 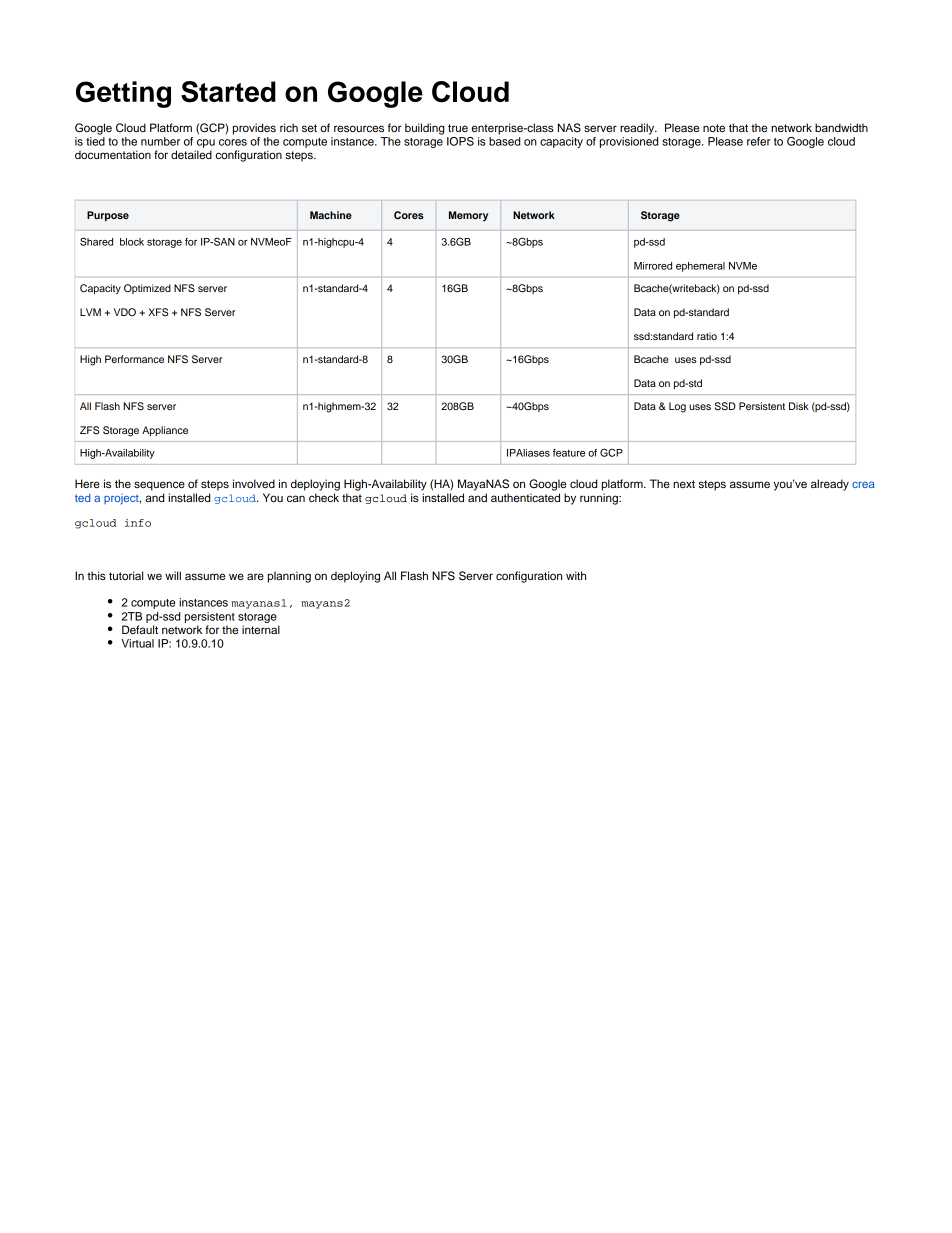 What do you see at coordinates (140, 629) in the page?
I see `Default` at bounding box center [140, 629].
